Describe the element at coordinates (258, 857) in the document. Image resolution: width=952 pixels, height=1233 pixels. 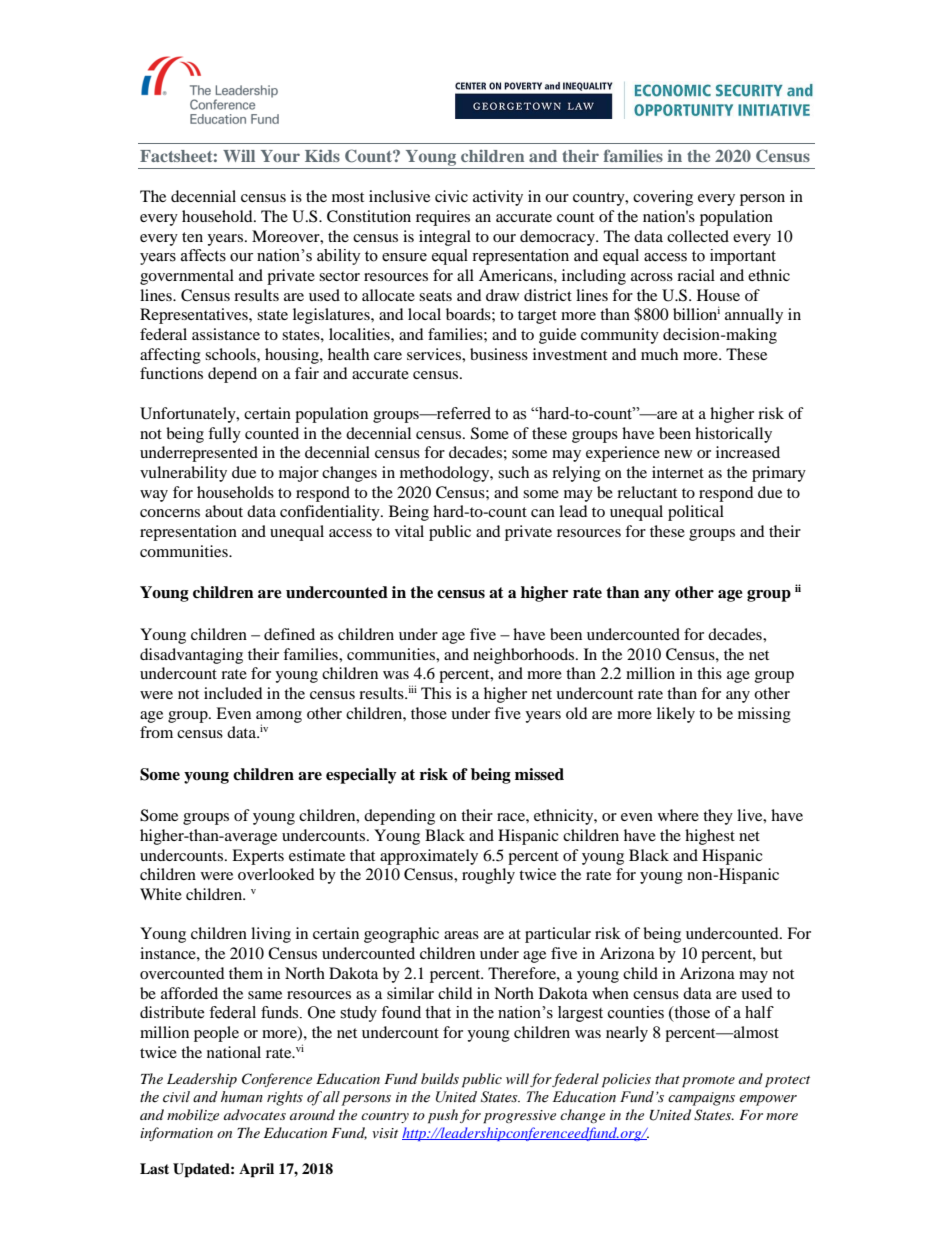
I see `Experts` at that location.
